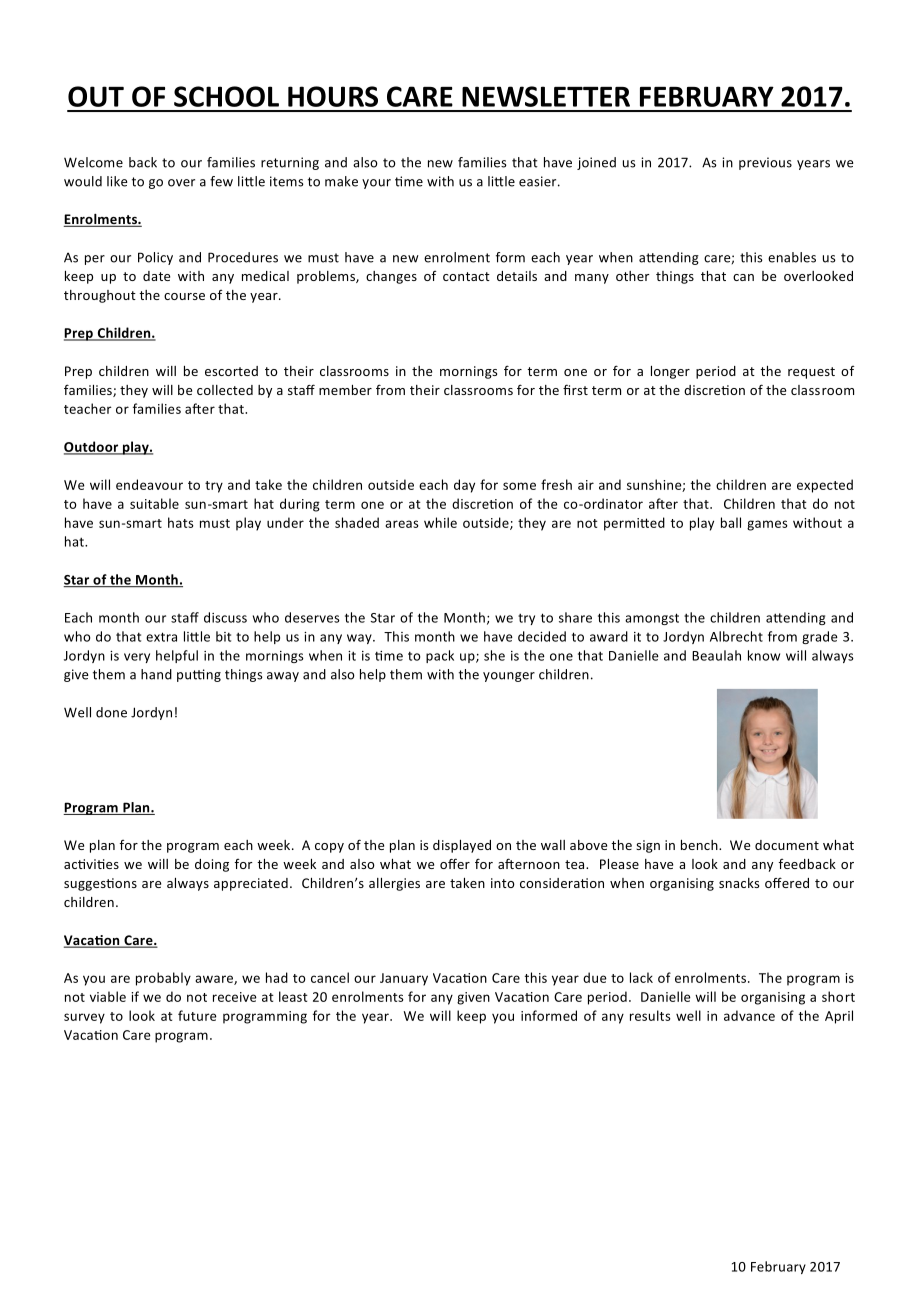  What do you see at coordinates (792, 257) in the document?
I see `enables` at bounding box center [792, 257].
